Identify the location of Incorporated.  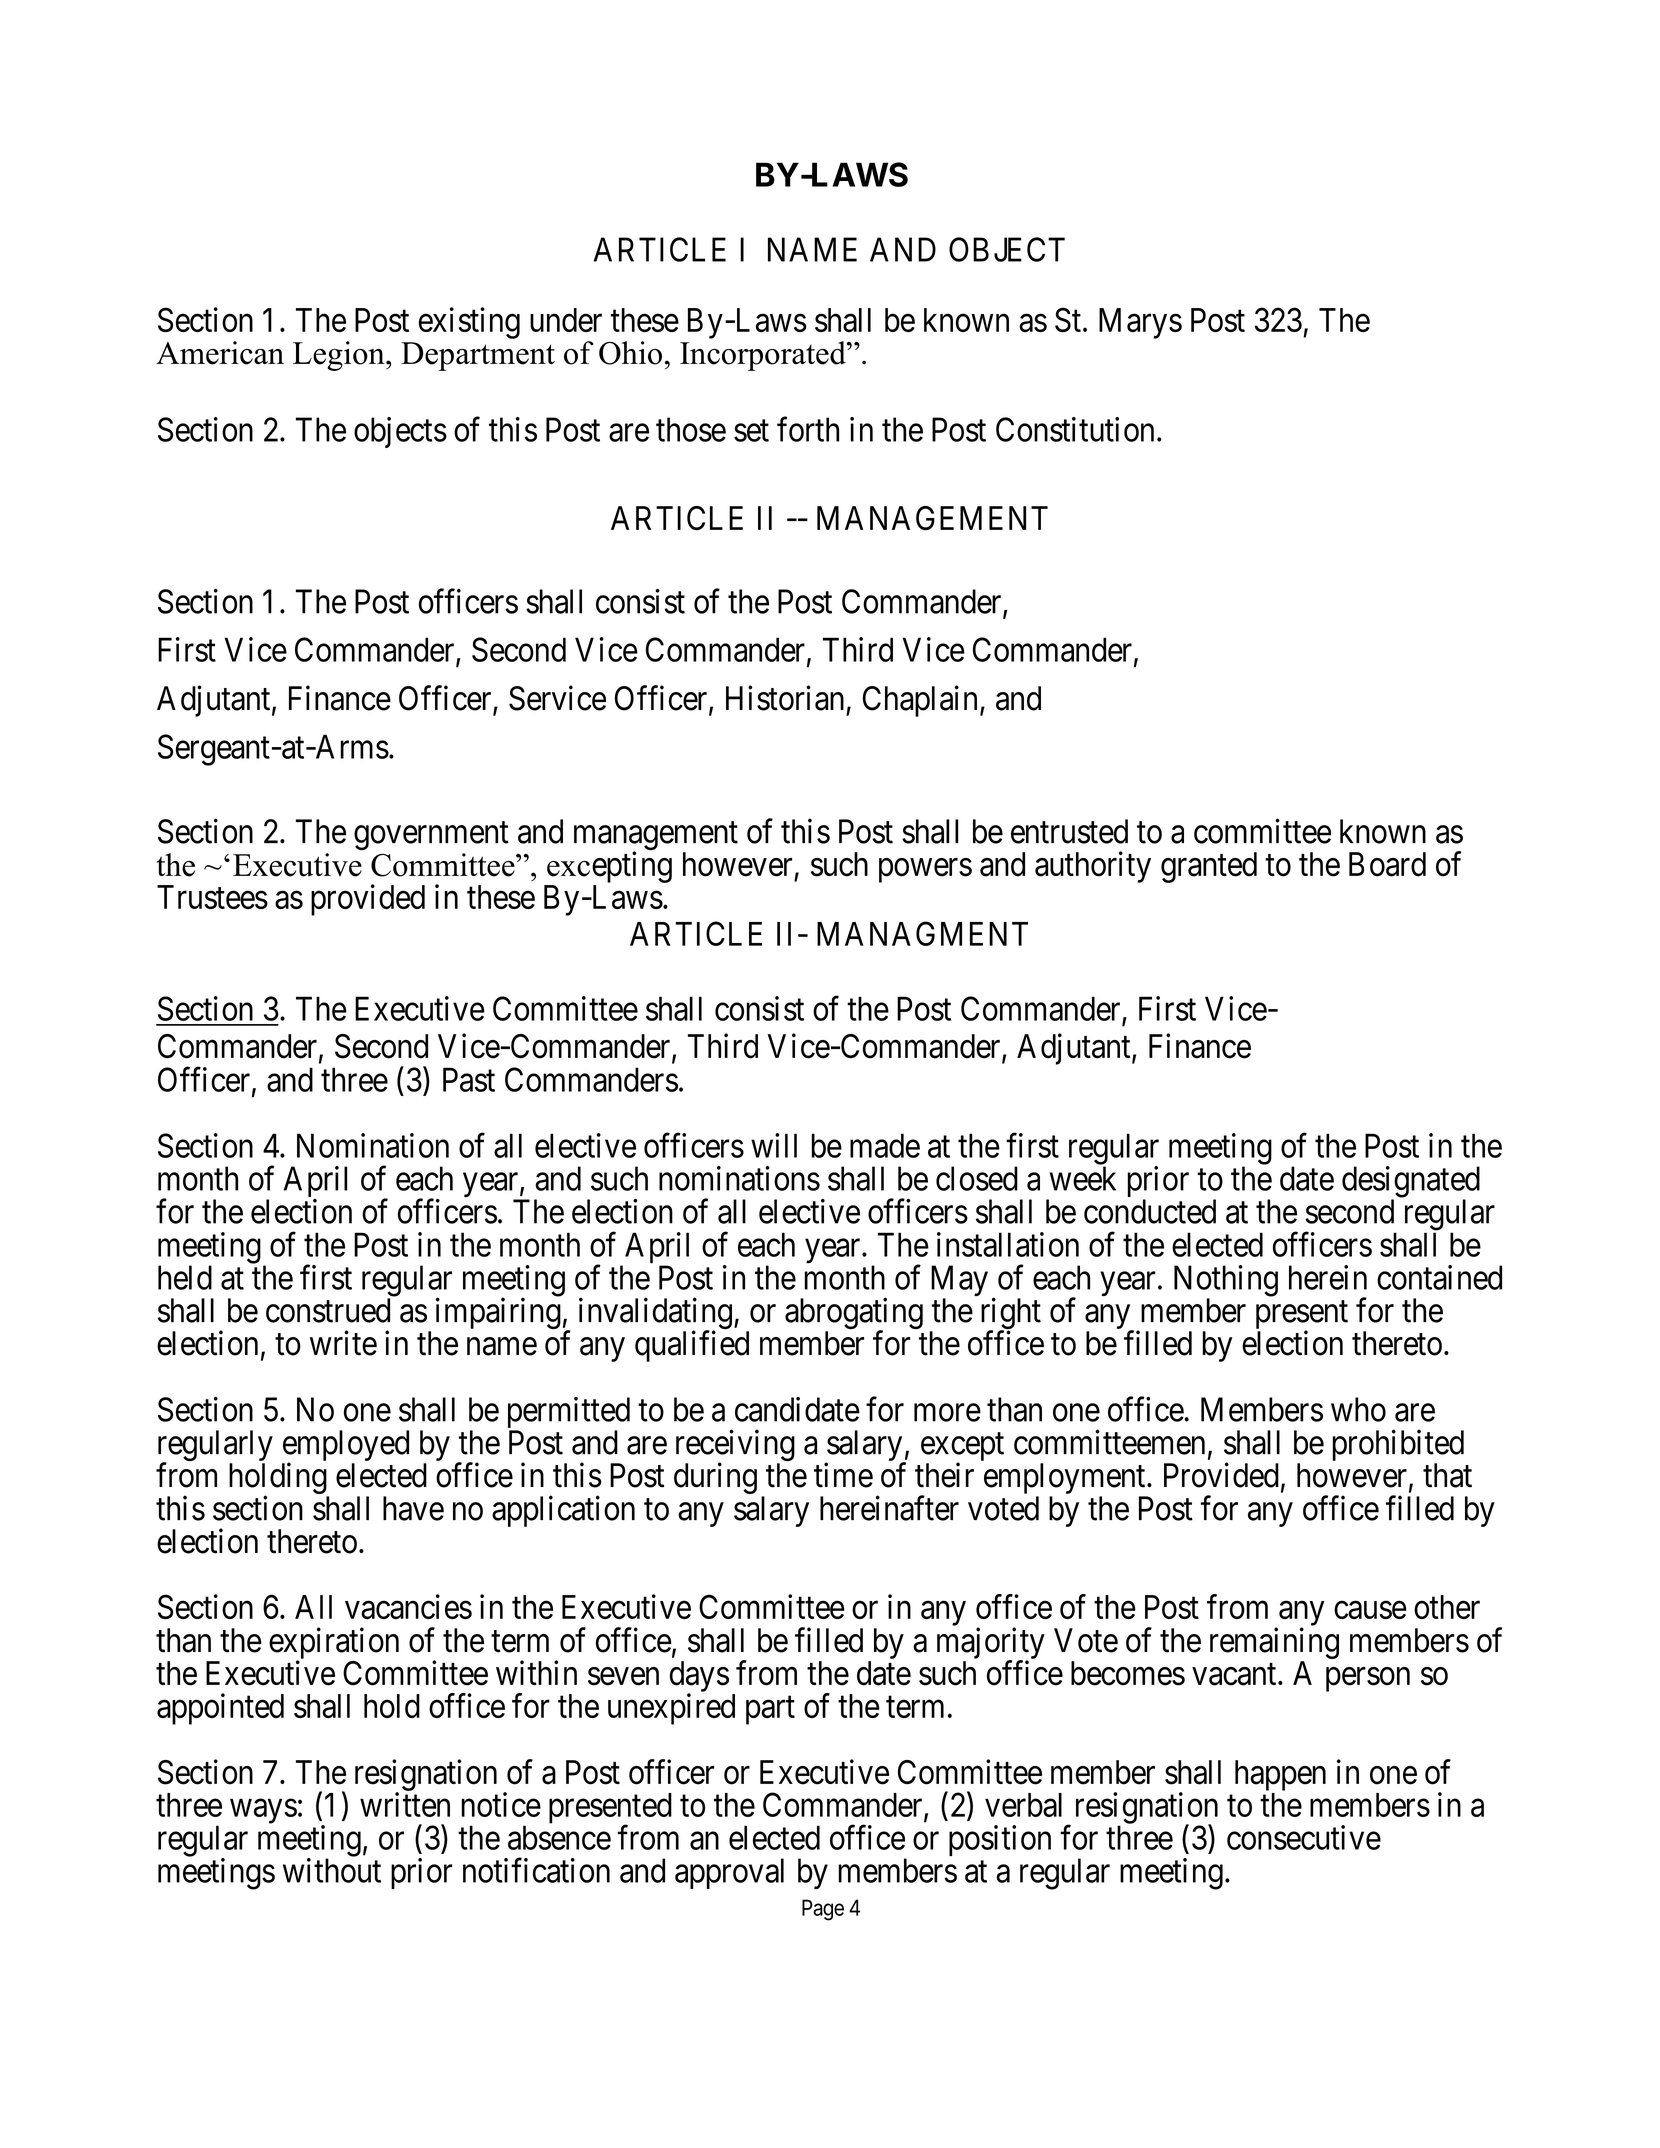
(764, 356).
